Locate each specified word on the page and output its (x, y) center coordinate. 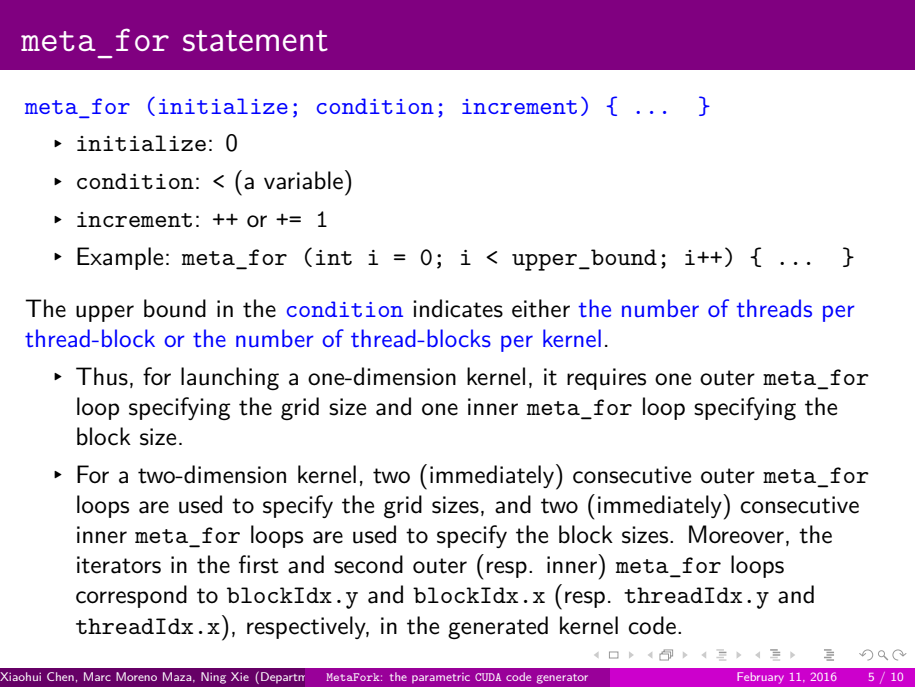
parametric (441, 678)
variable (303, 180)
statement (255, 41)
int (334, 257)
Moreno (136, 676)
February (760, 678)
